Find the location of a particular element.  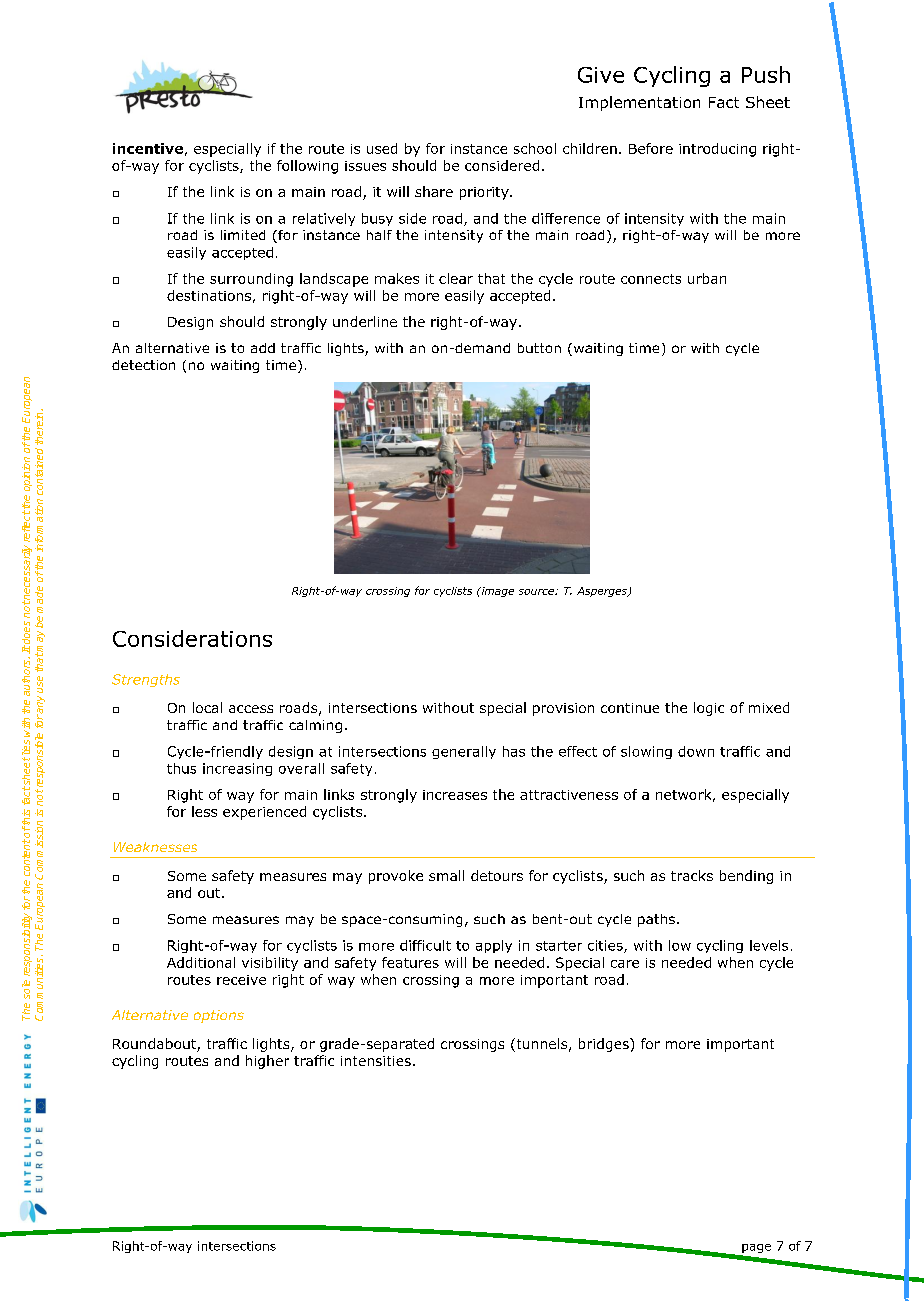

intensities is located at coordinates (376, 1061).
